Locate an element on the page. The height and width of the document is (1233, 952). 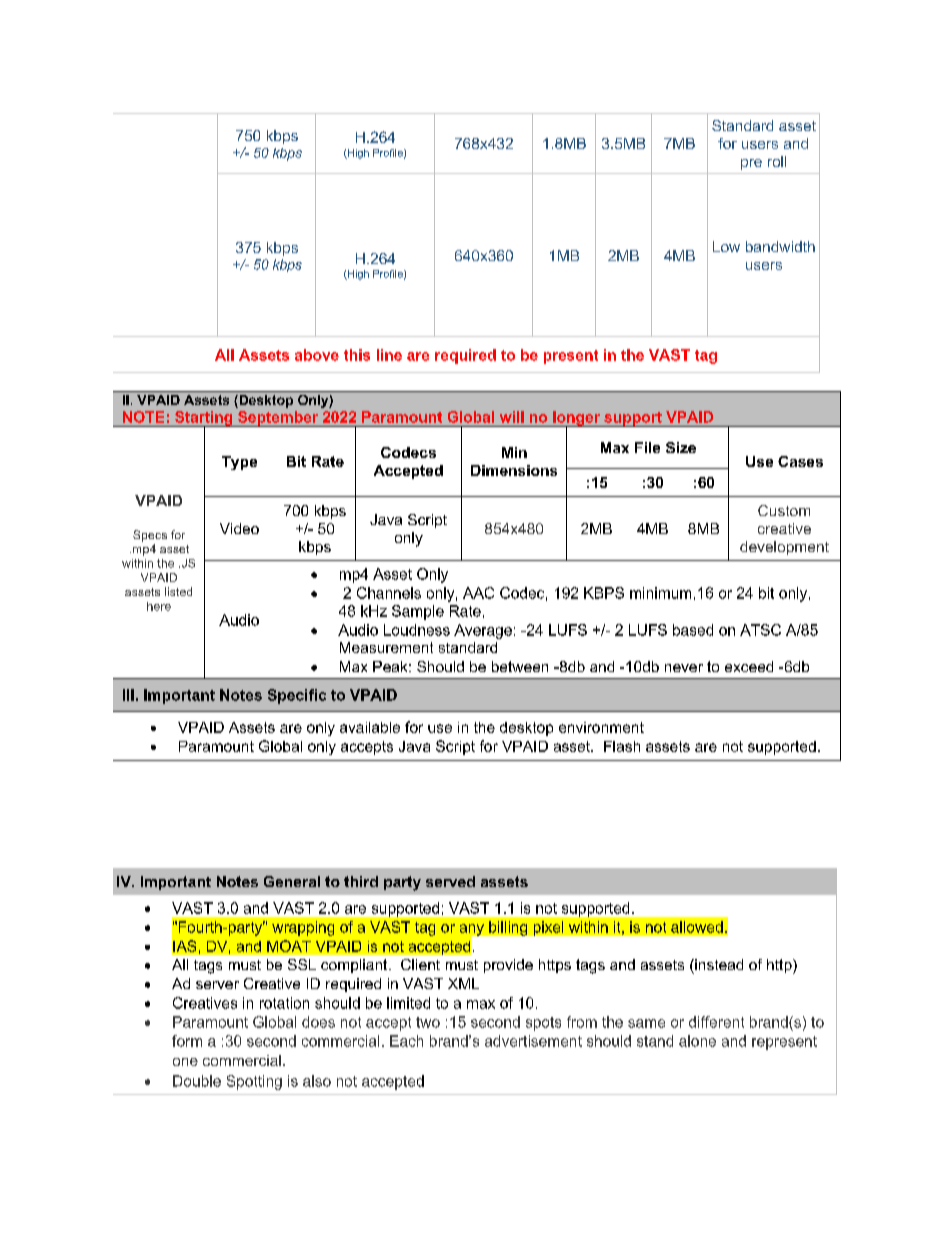
above is located at coordinates (317, 355).
